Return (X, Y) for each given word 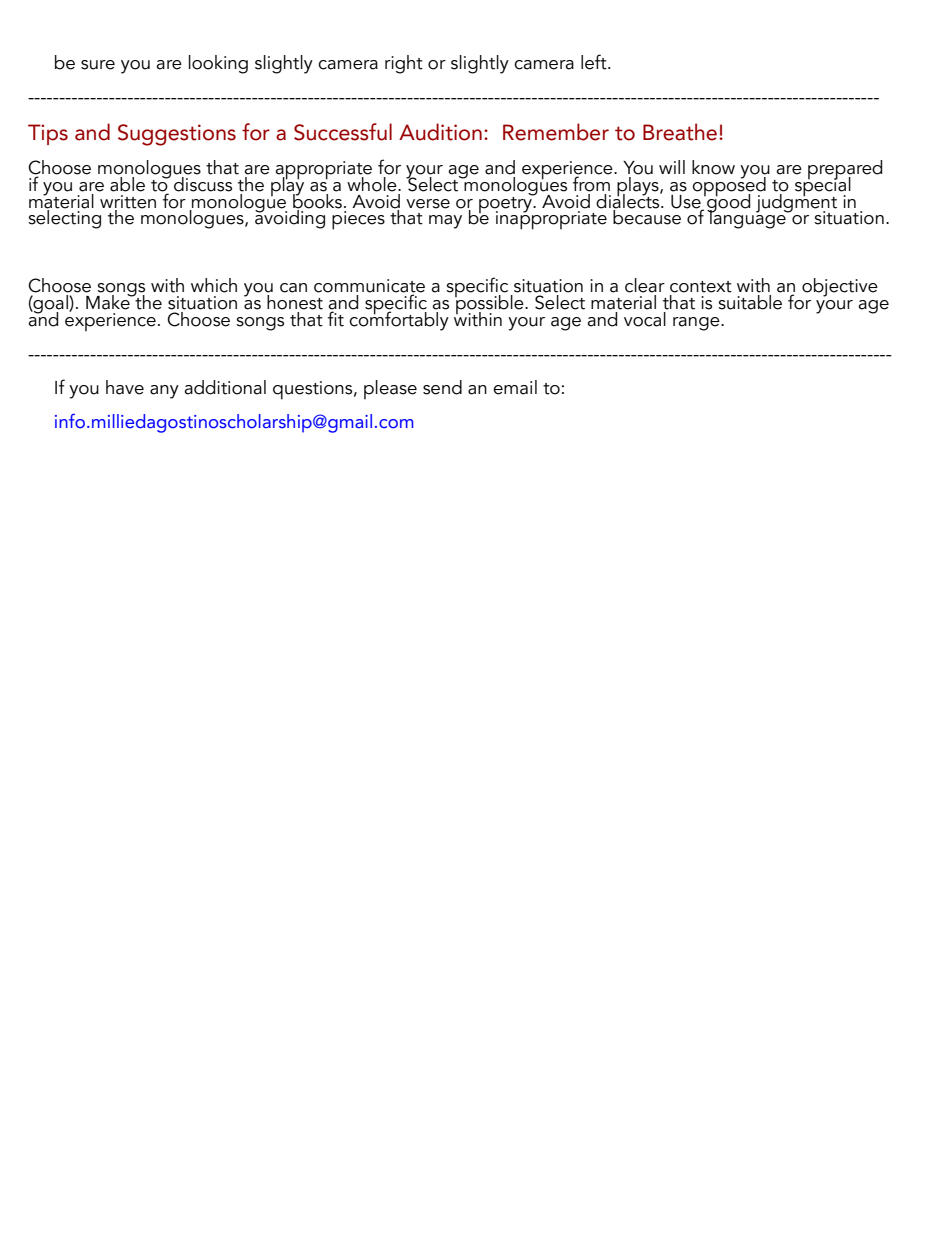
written (128, 202)
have (125, 387)
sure (98, 65)
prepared (845, 171)
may (445, 222)
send (442, 387)
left (595, 62)
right (404, 64)
